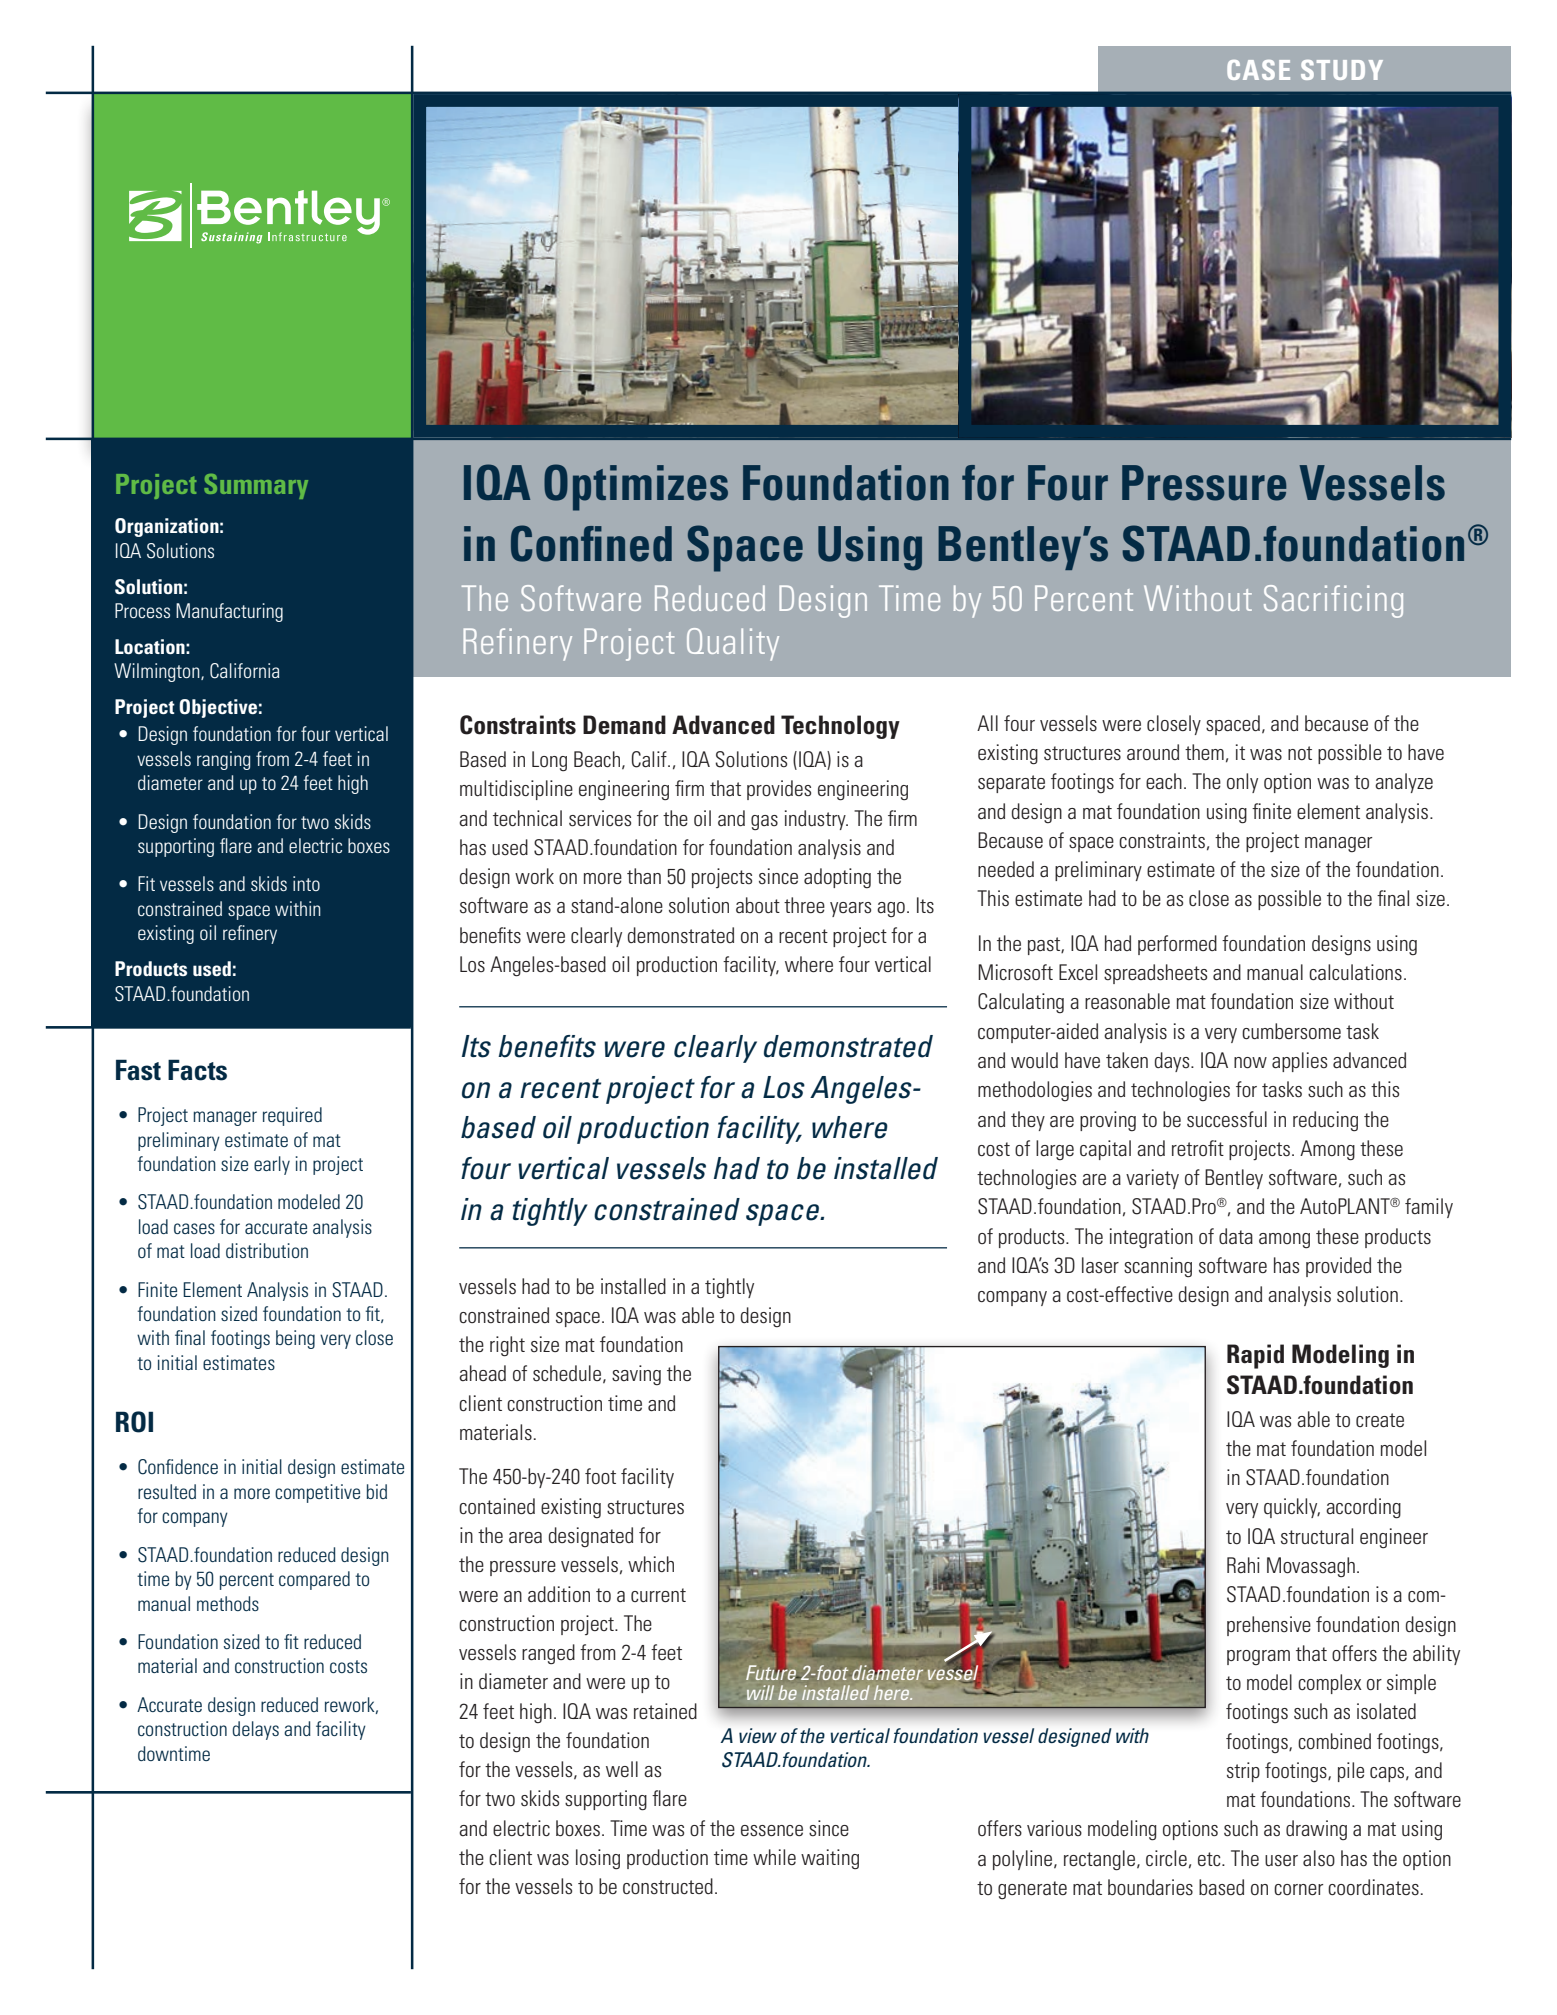 Image resolution: width=1557 pixels, height=2015 pixels. Describe the element at coordinates (256, 486) in the screenshot. I see `Summary` at that location.
